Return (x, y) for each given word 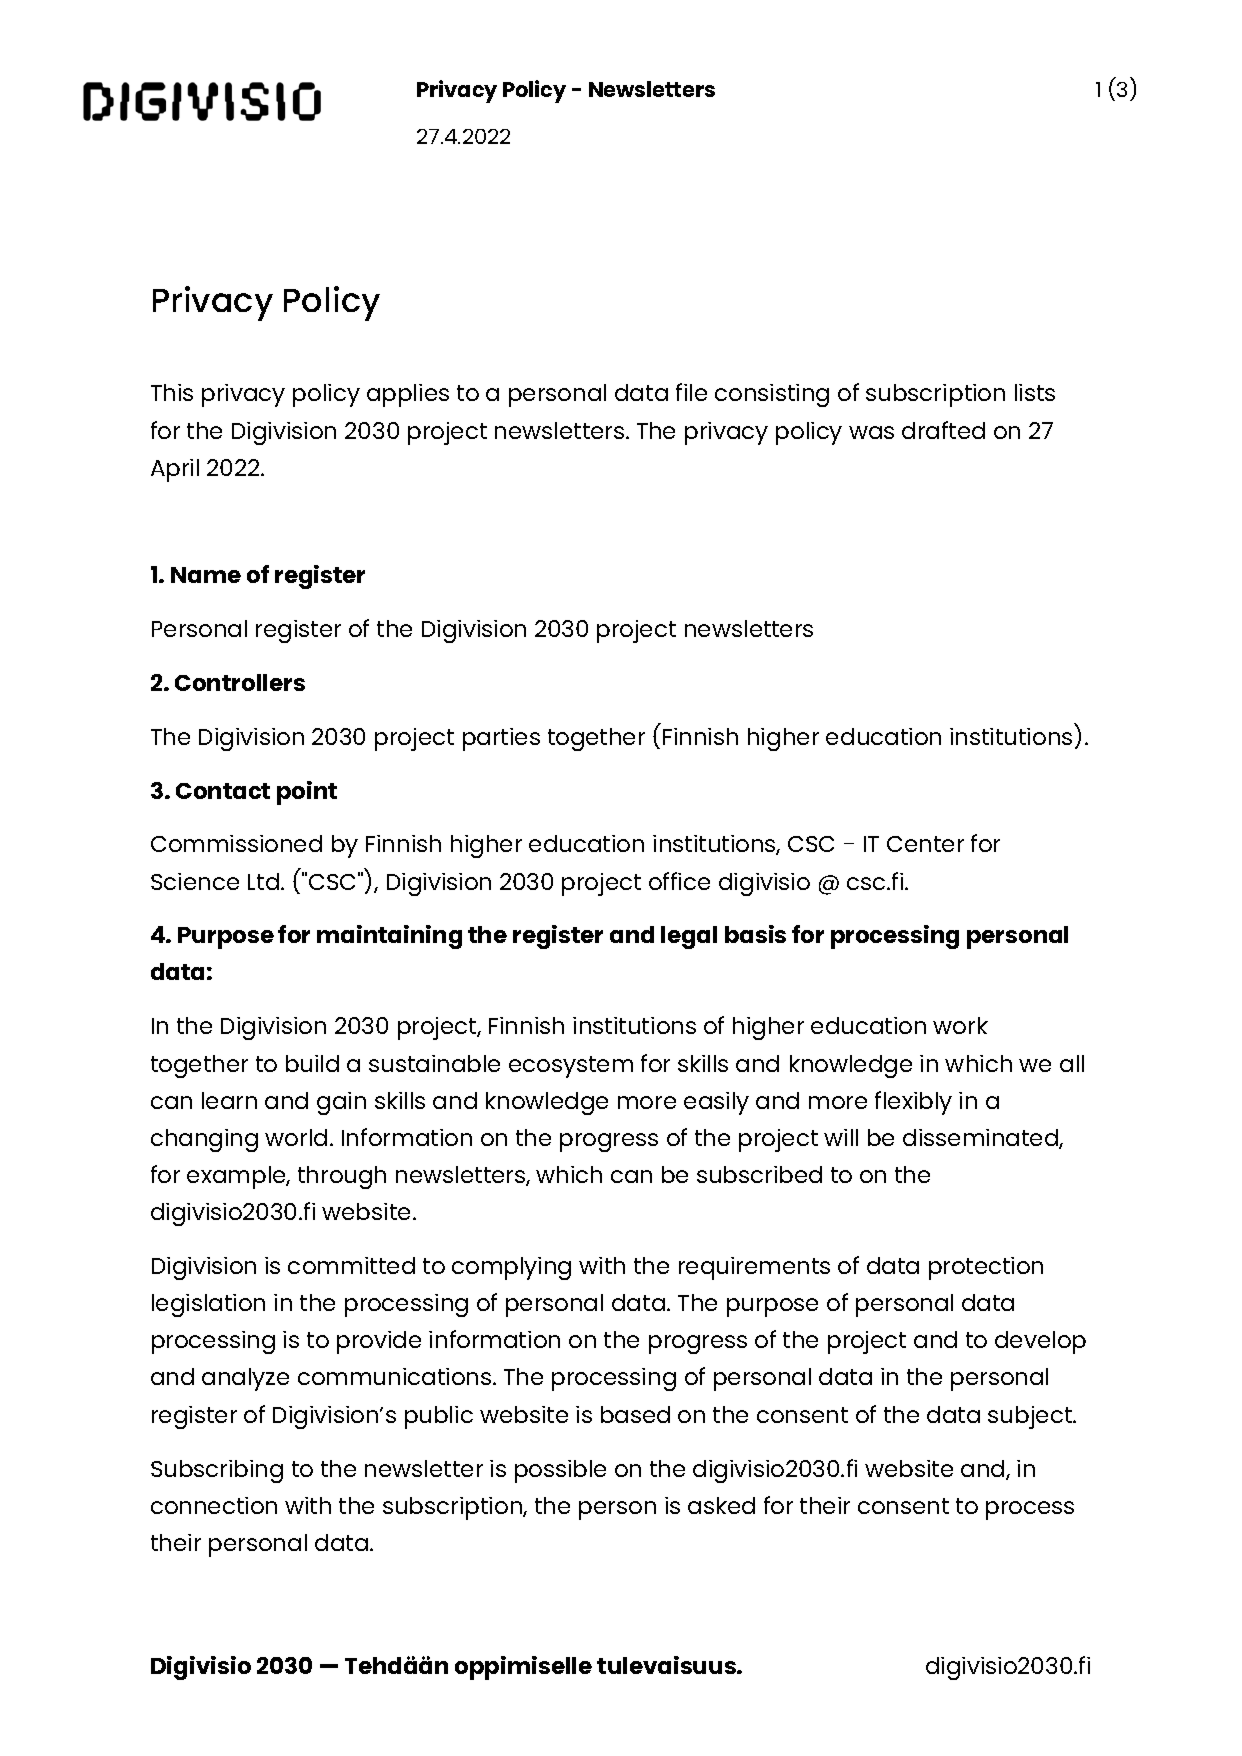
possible (560, 1471)
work (960, 1025)
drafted (943, 430)
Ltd (265, 881)
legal (689, 937)
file (691, 392)
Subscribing (217, 1471)
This (172, 392)
